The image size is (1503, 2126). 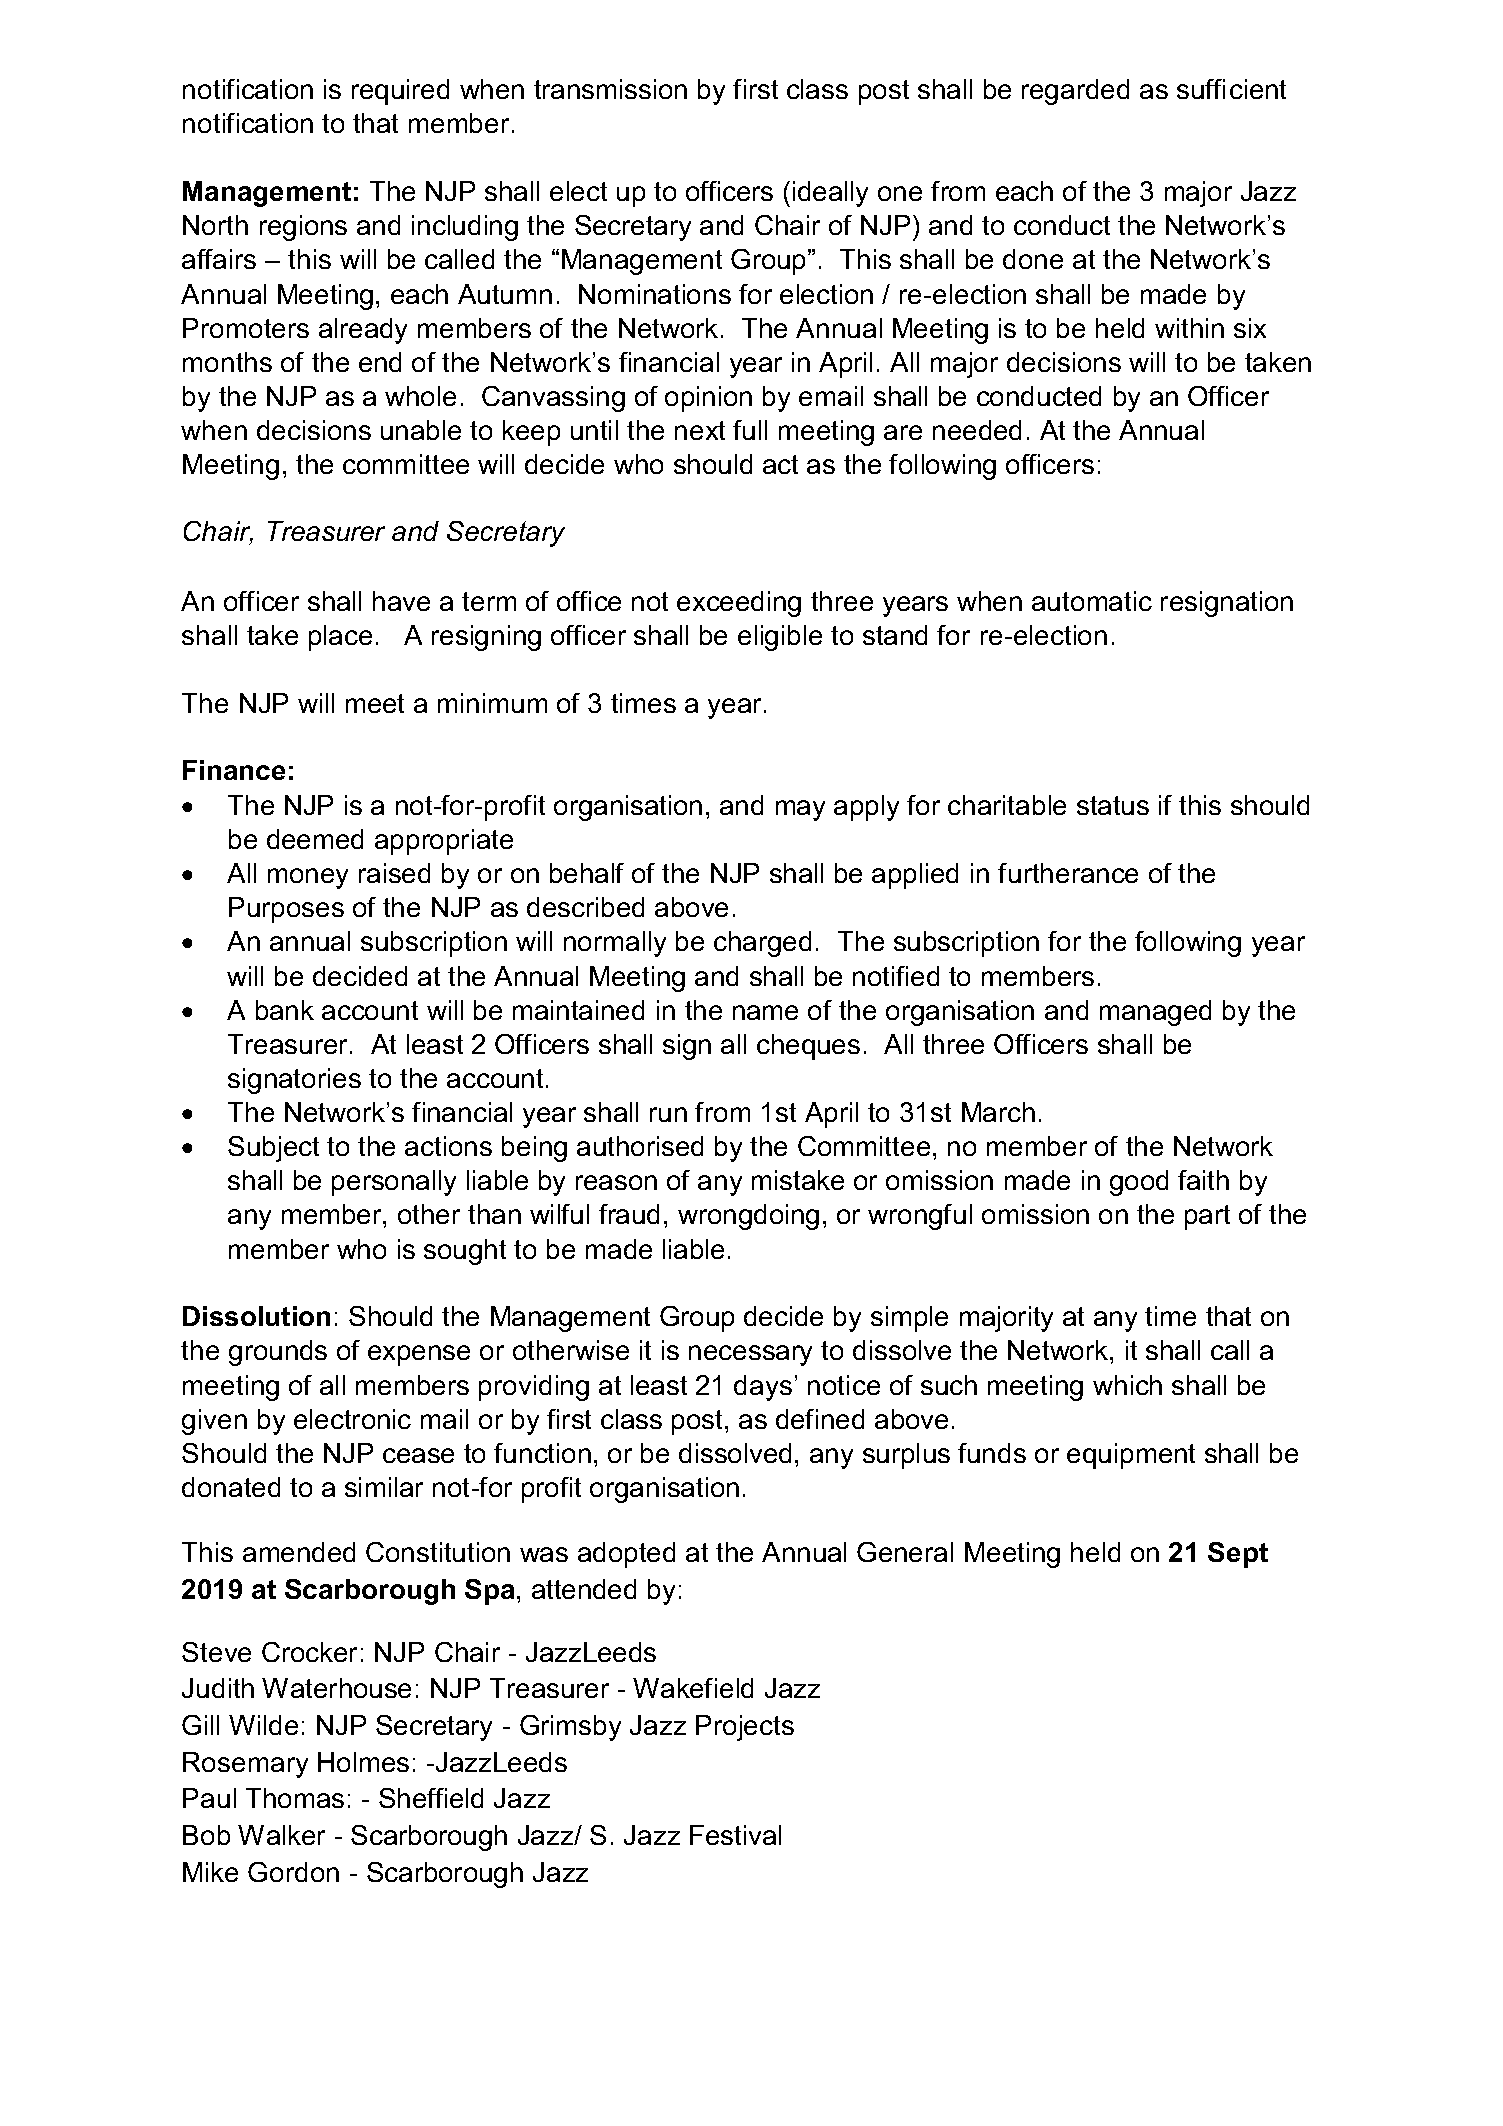 What do you see at coordinates (1139, 1183) in the image?
I see `good` at bounding box center [1139, 1183].
